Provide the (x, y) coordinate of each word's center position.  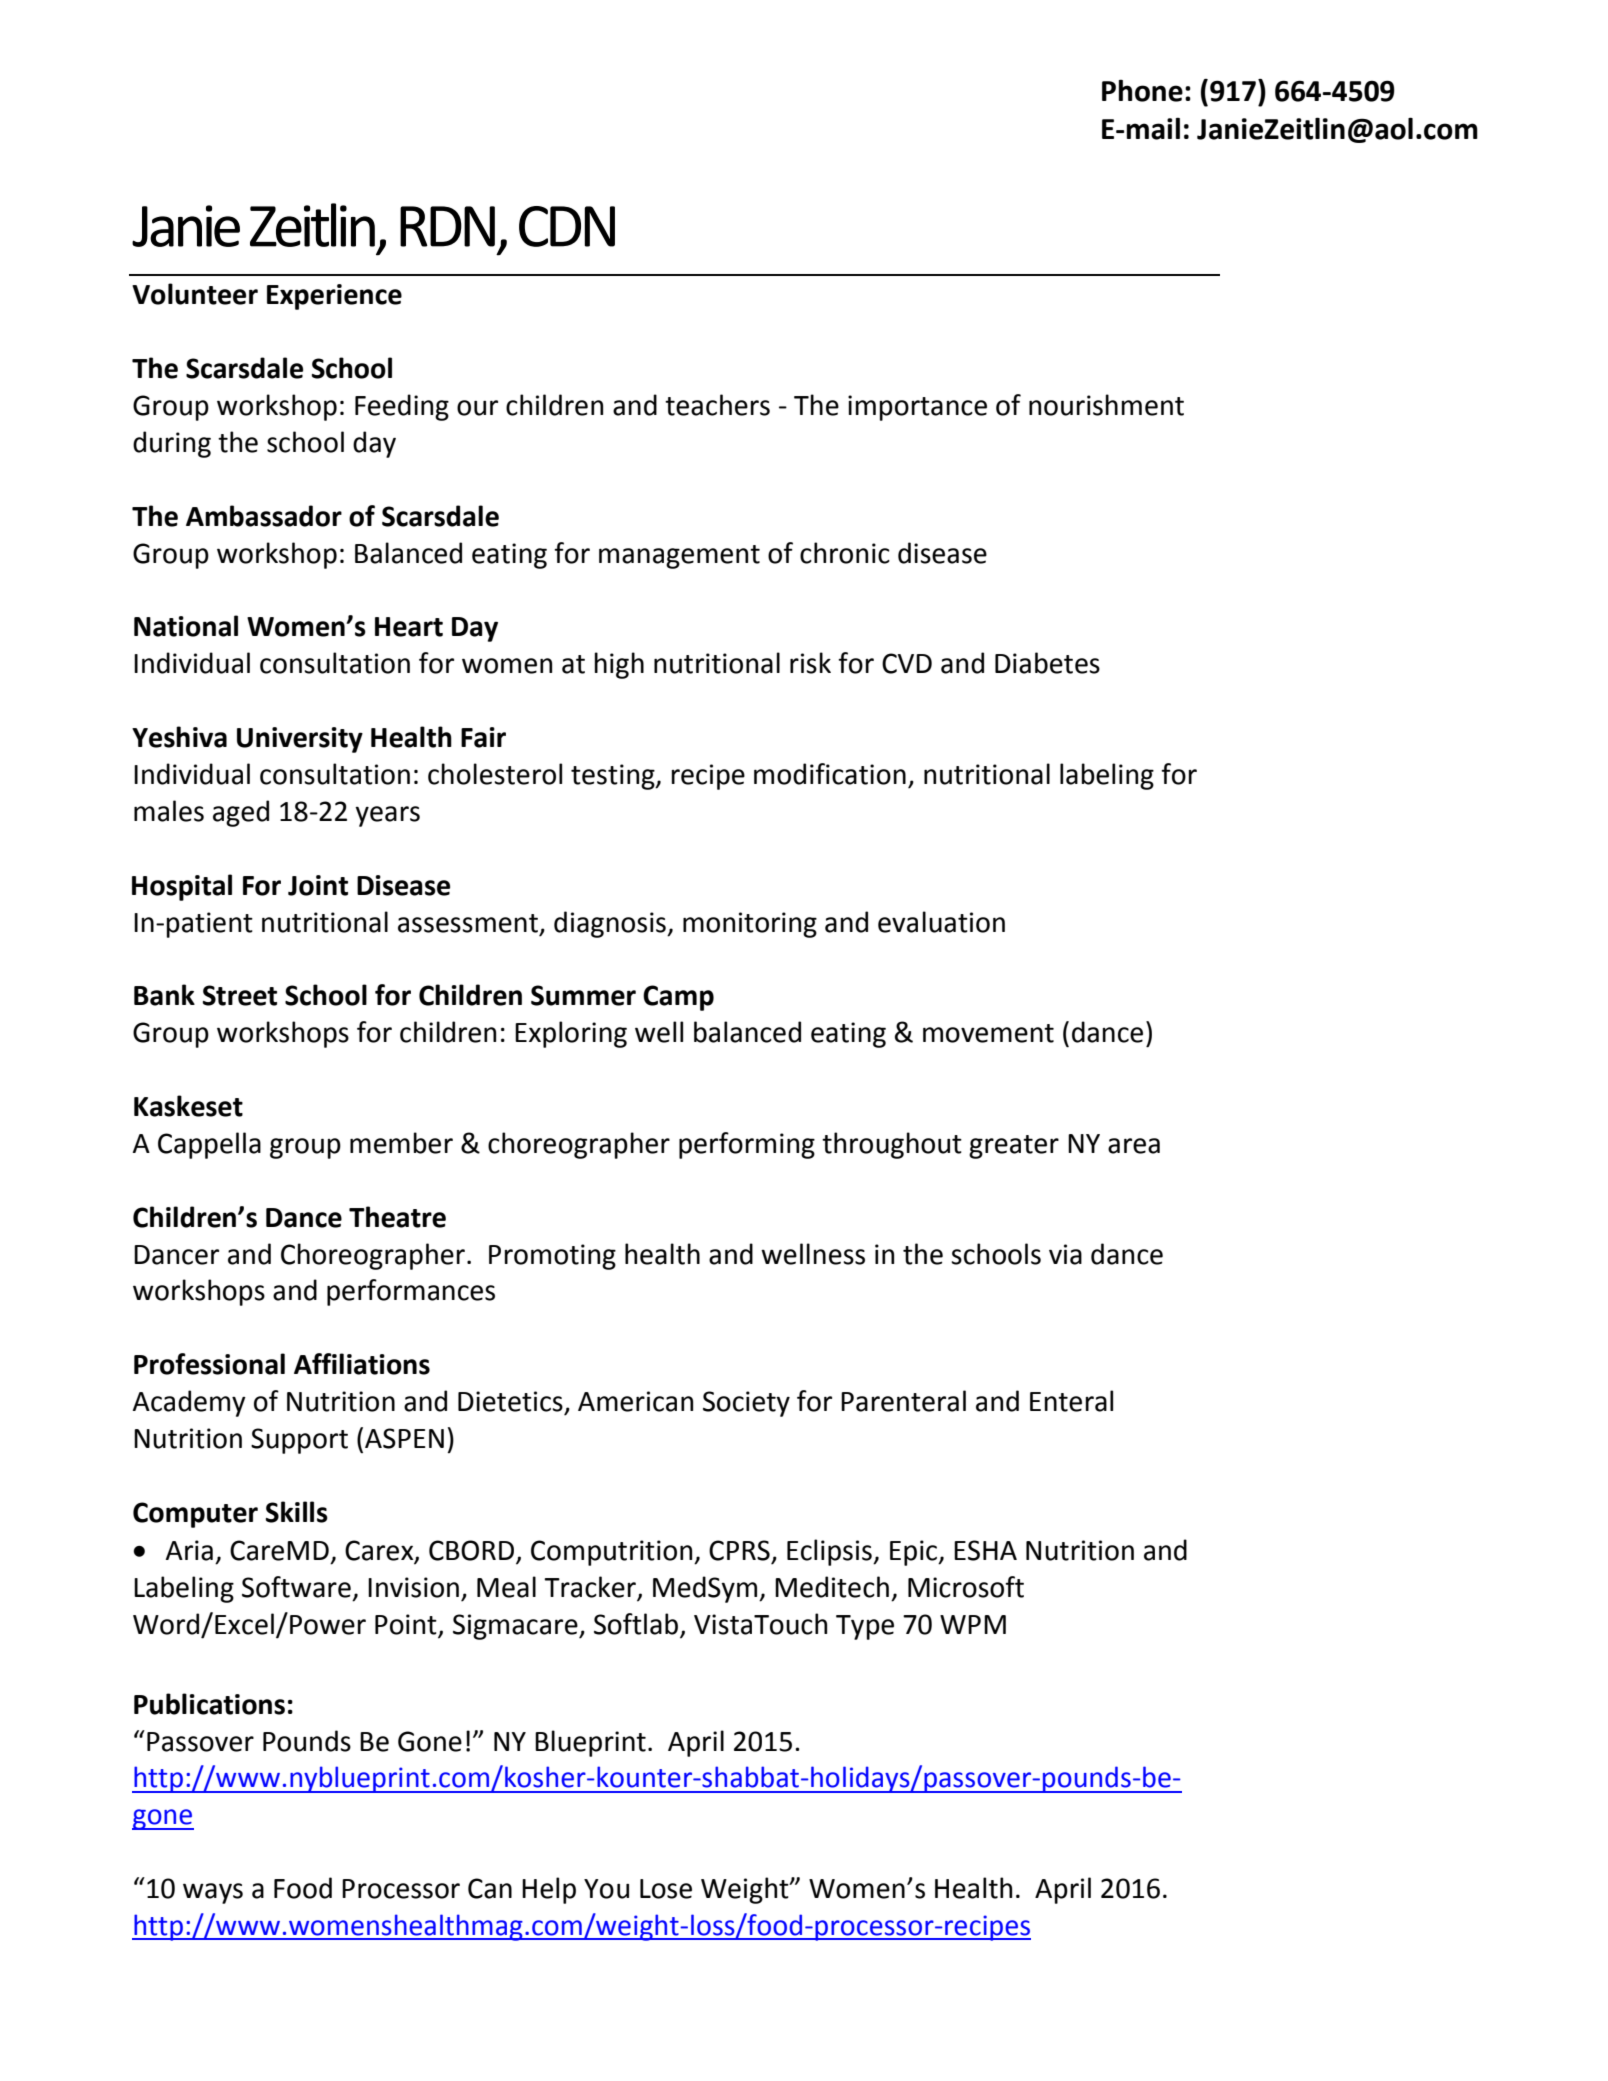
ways (213, 1893)
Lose (666, 1889)
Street (240, 995)
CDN (567, 226)
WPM (973, 1624)
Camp (678, 998)
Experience (334, 297)
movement (988, 1033)
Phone (1142, 90)
